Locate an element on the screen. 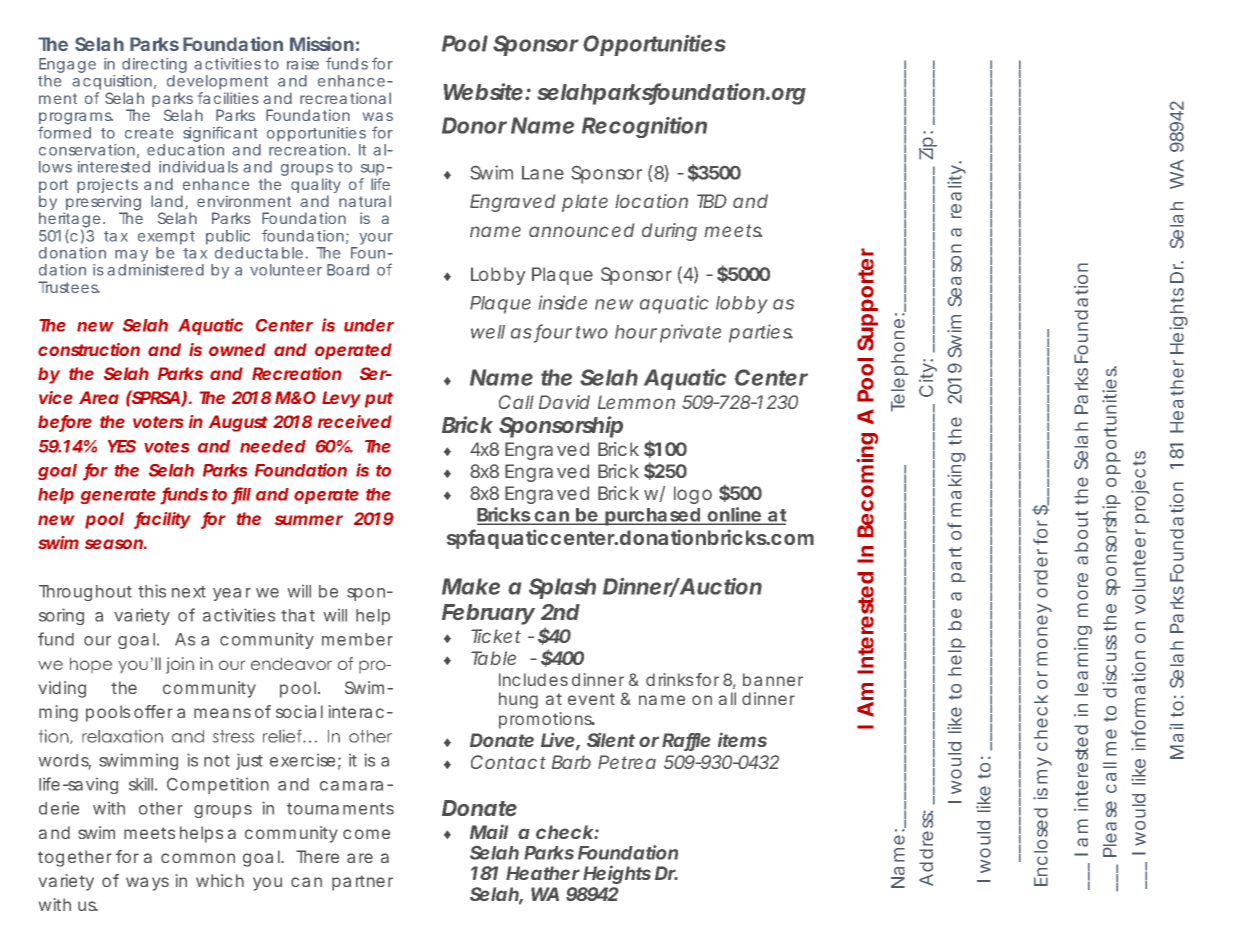  was is located at coordinates (378, 116).
